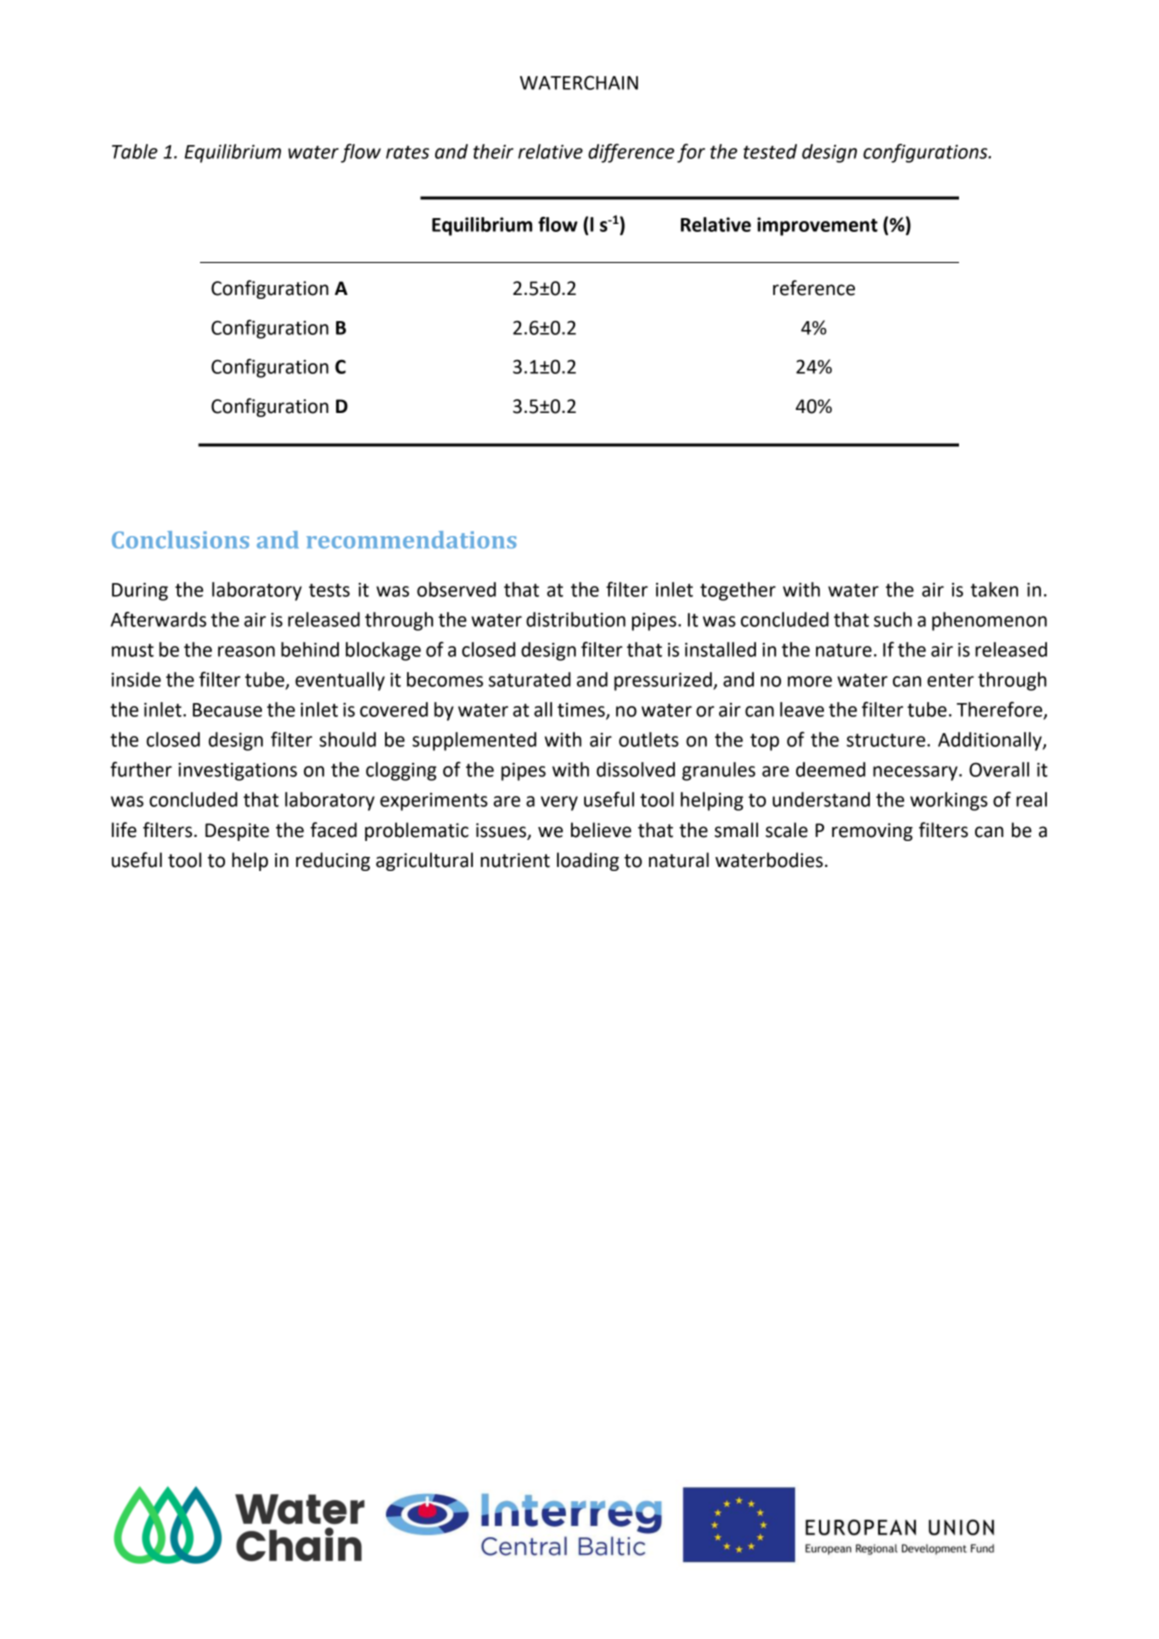 This screenshot has width=1159, height=1639. I want to click on recommendations, so click(411, 540).
